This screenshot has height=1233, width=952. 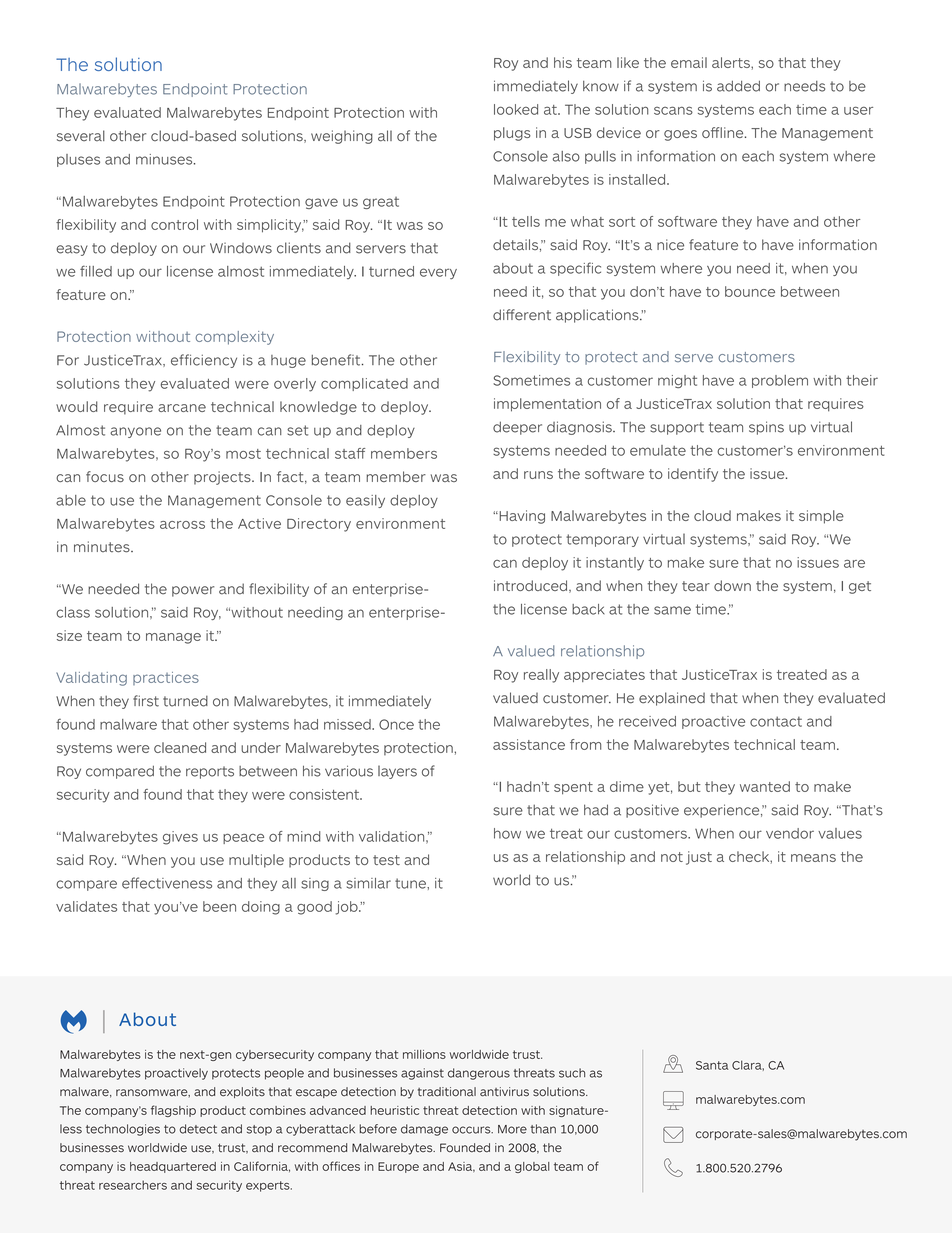 I want to click on headquartered, so click(x=173, y=1167).
